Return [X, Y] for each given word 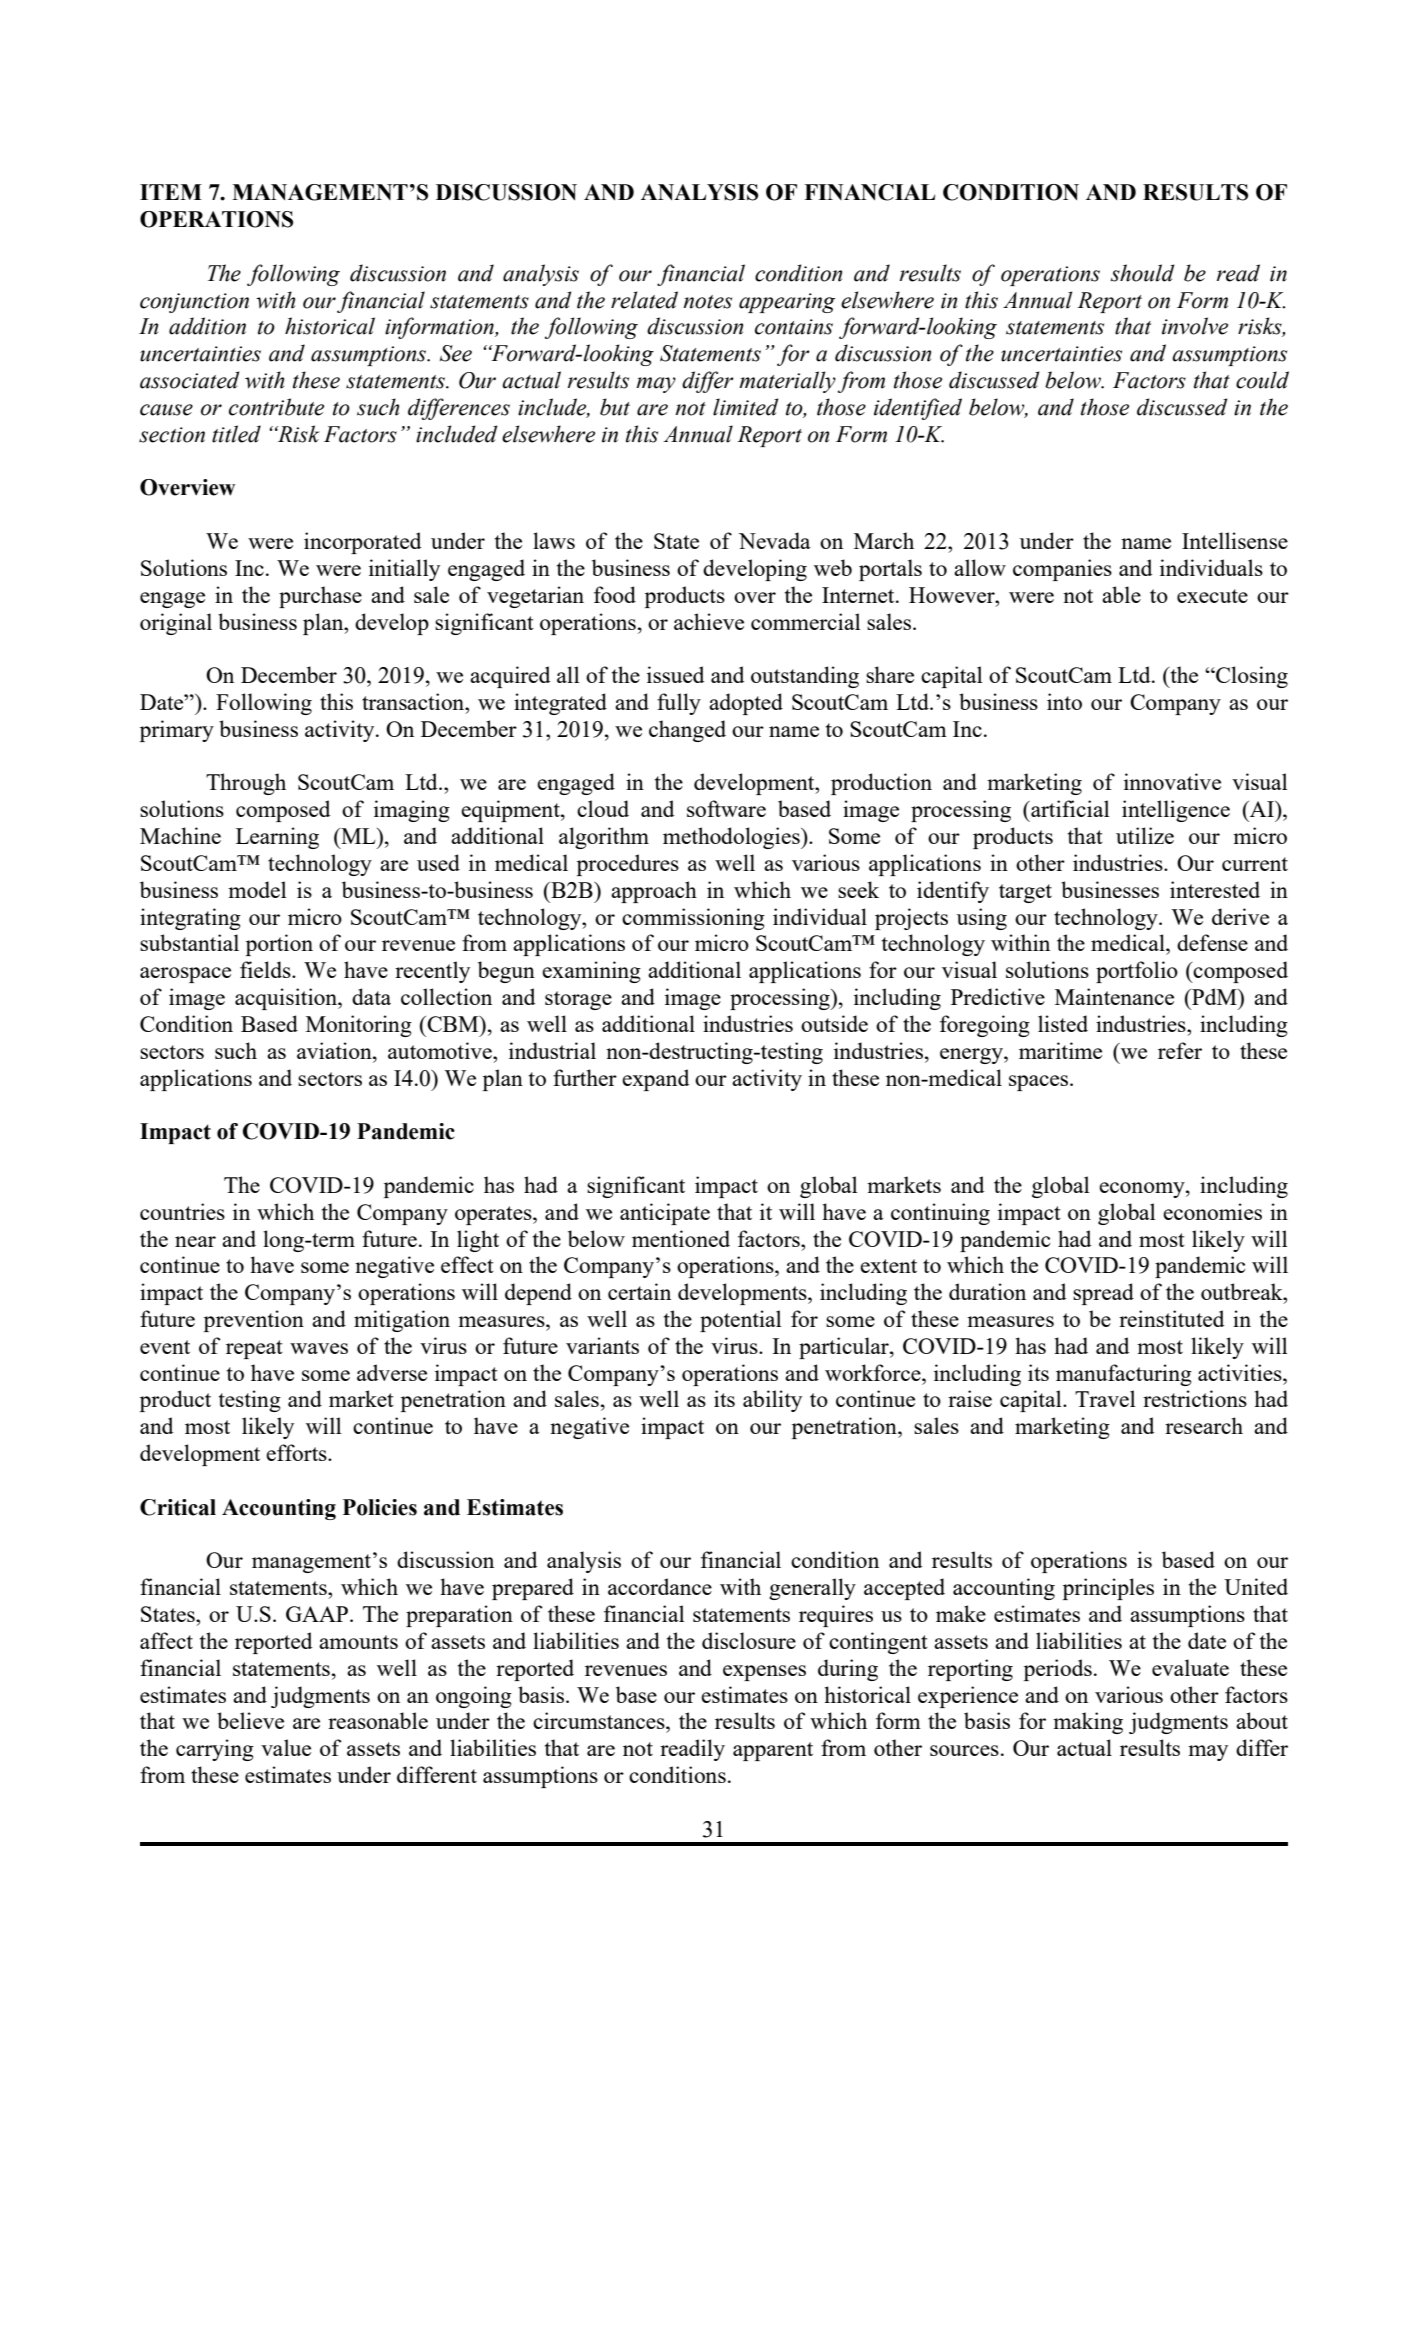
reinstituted [1172, 1318]
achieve [709, 621]
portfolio [1137, 972]
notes [707, 302]
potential [741, 1321]
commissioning [693, 919]
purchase [320, 597]
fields [266, 969]
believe [250, 1720]
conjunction [194, 303]
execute [1212, 596]
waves [319, 1348]
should [1142, 273]
